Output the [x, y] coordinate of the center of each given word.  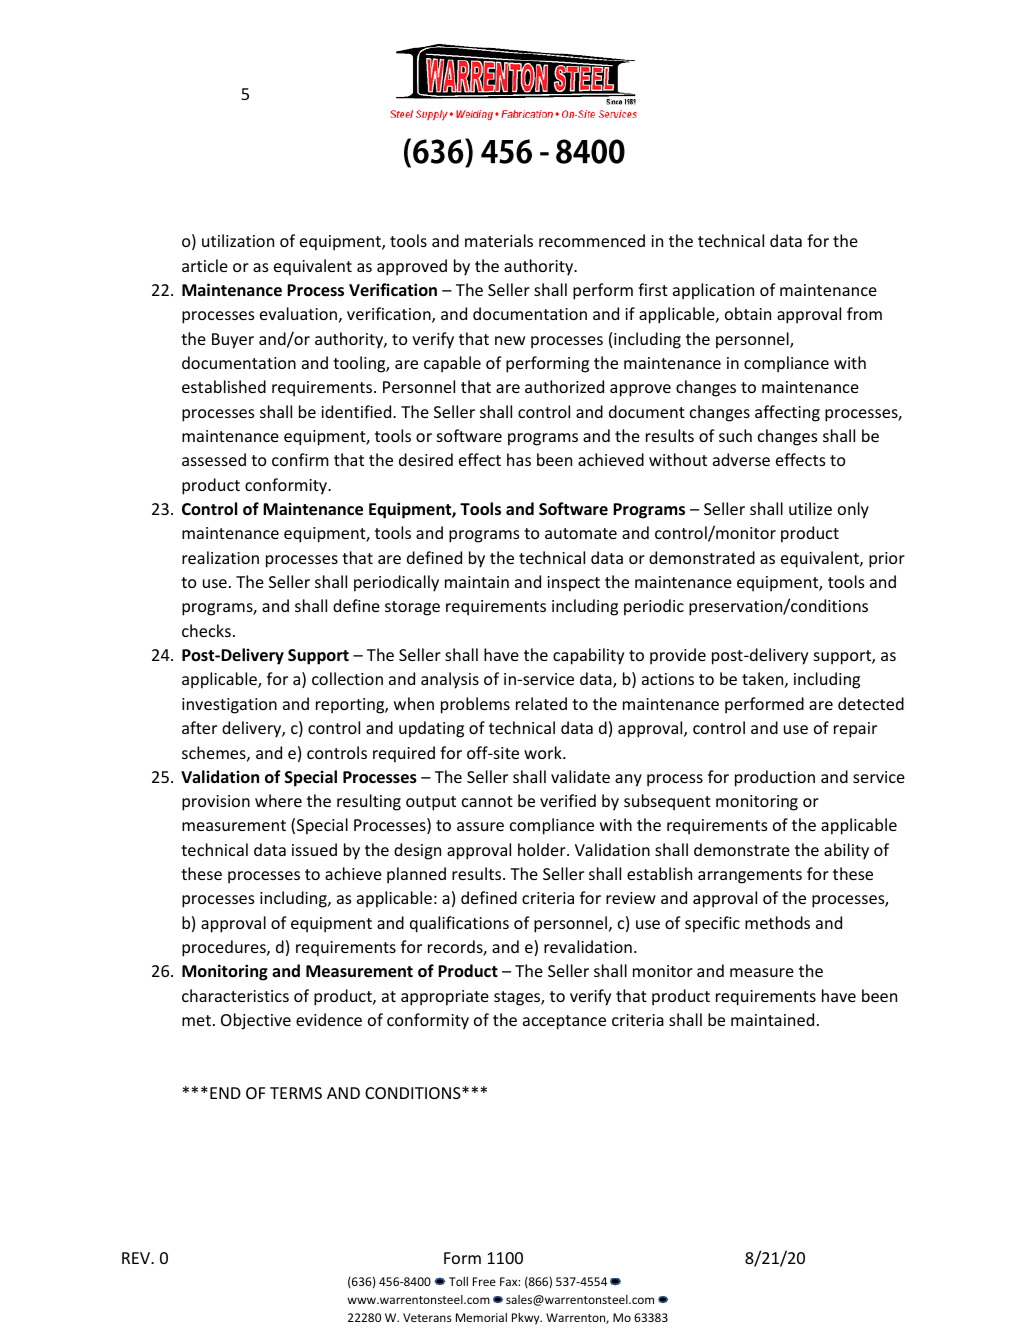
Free [484, 1281]
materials [499, 240]
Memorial [481, 1317]
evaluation [298, 313]
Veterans [427, 1317]
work [544, 752]
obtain [748, 313]
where [278, 800]
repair [855, 730]
